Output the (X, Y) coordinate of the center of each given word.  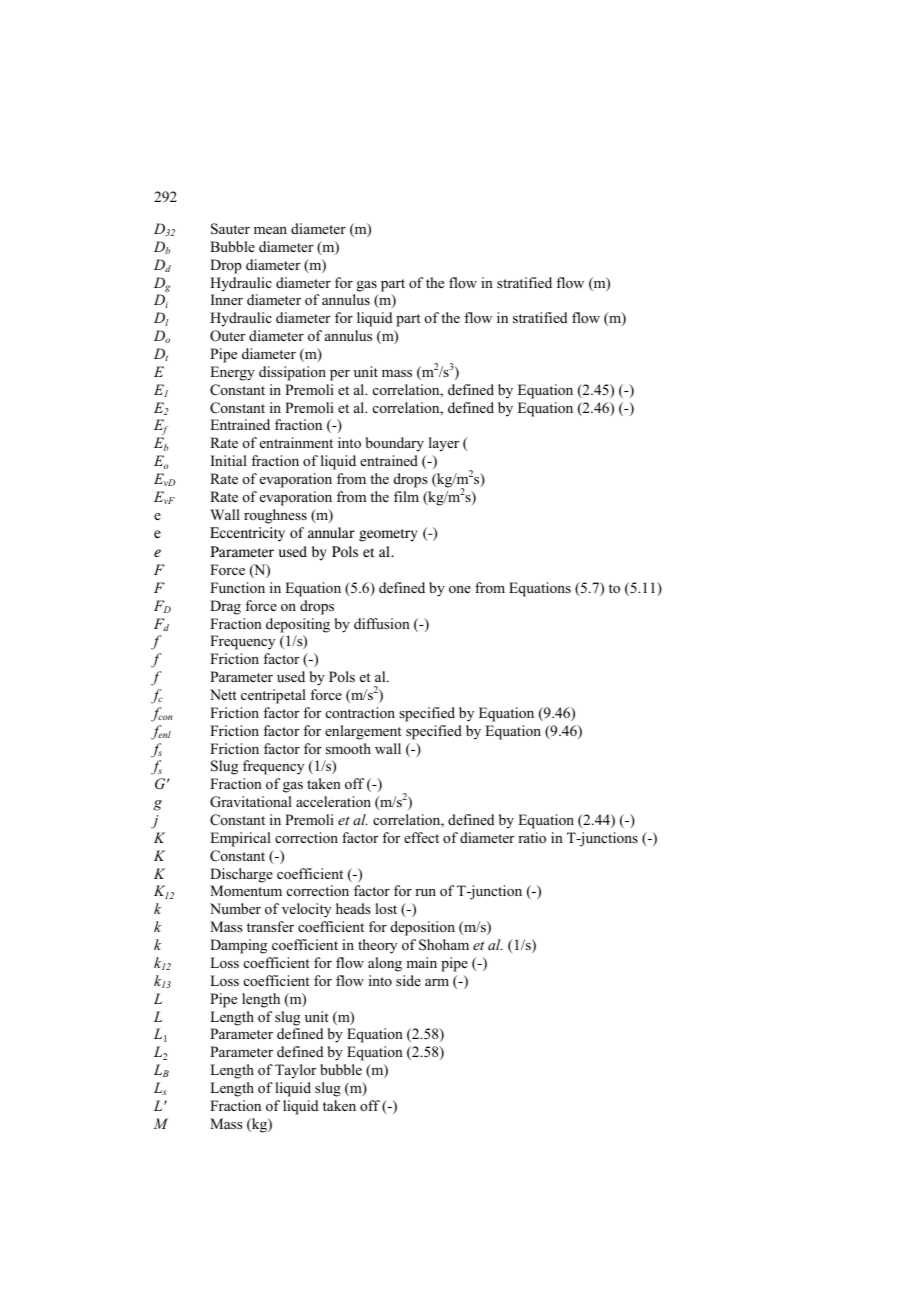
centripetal (273, 696)
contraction (360, 712)
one (460, 589)
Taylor (295, 1071)
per (340, 375)
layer (444, 444)
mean (270, 230)
